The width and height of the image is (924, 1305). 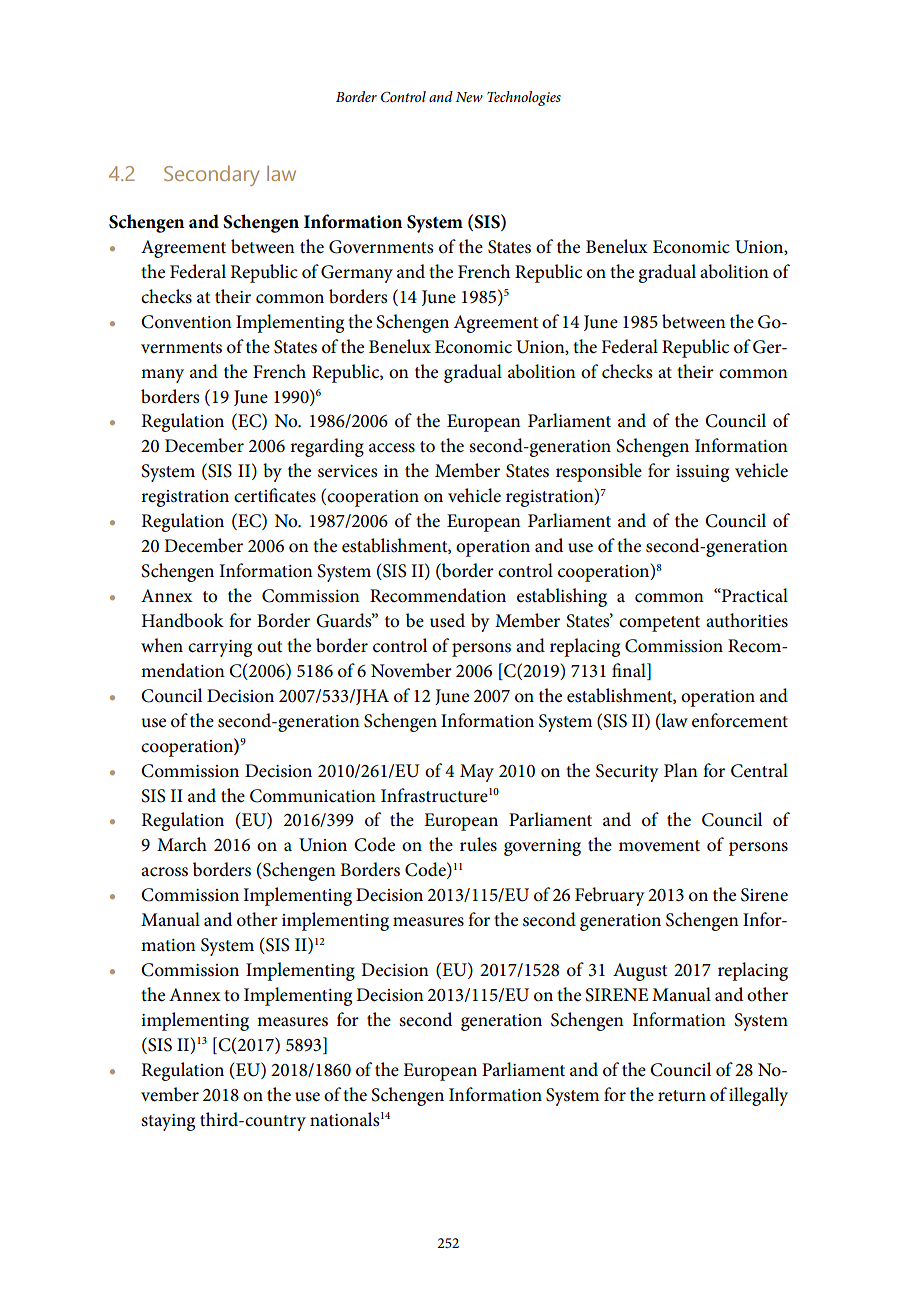 I want to click on Technologies, so click(x=524, y=98).
